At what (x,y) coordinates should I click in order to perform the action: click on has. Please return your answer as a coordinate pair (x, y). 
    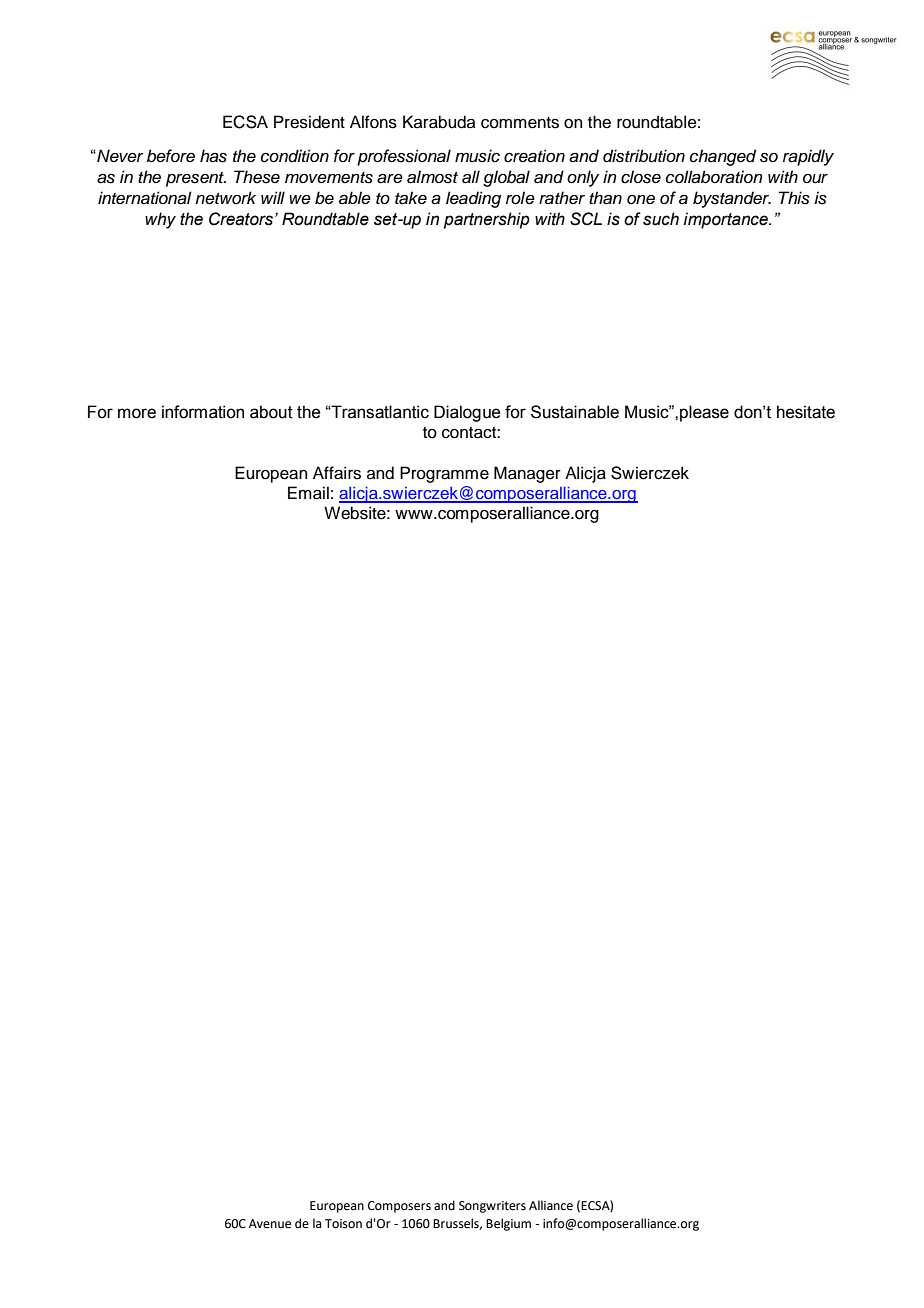
    Looking at the image, I should click on (213, 156).
